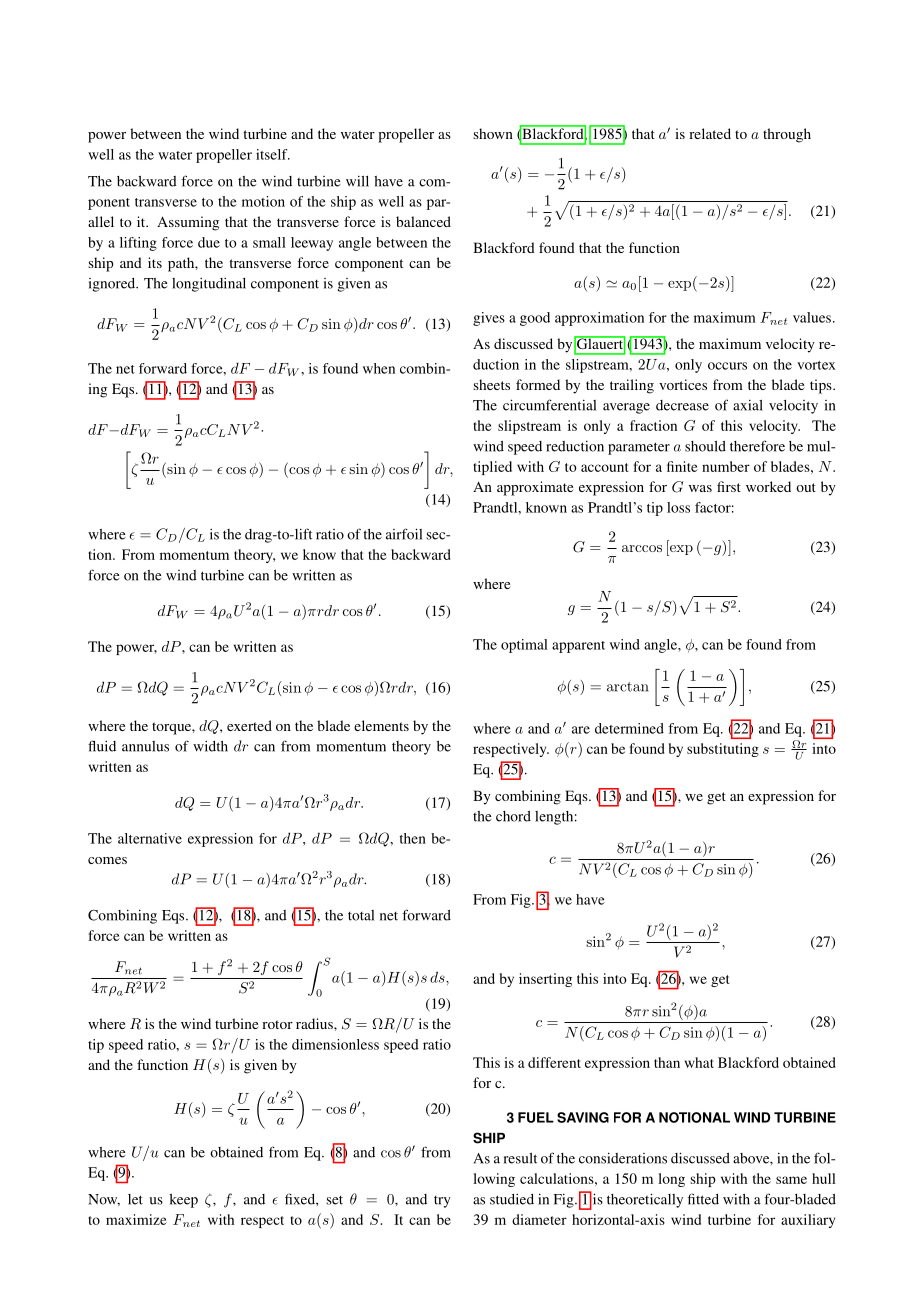  Describe the element at coordinates (442, 1202) in the screenshot. I see `try` at that location.
